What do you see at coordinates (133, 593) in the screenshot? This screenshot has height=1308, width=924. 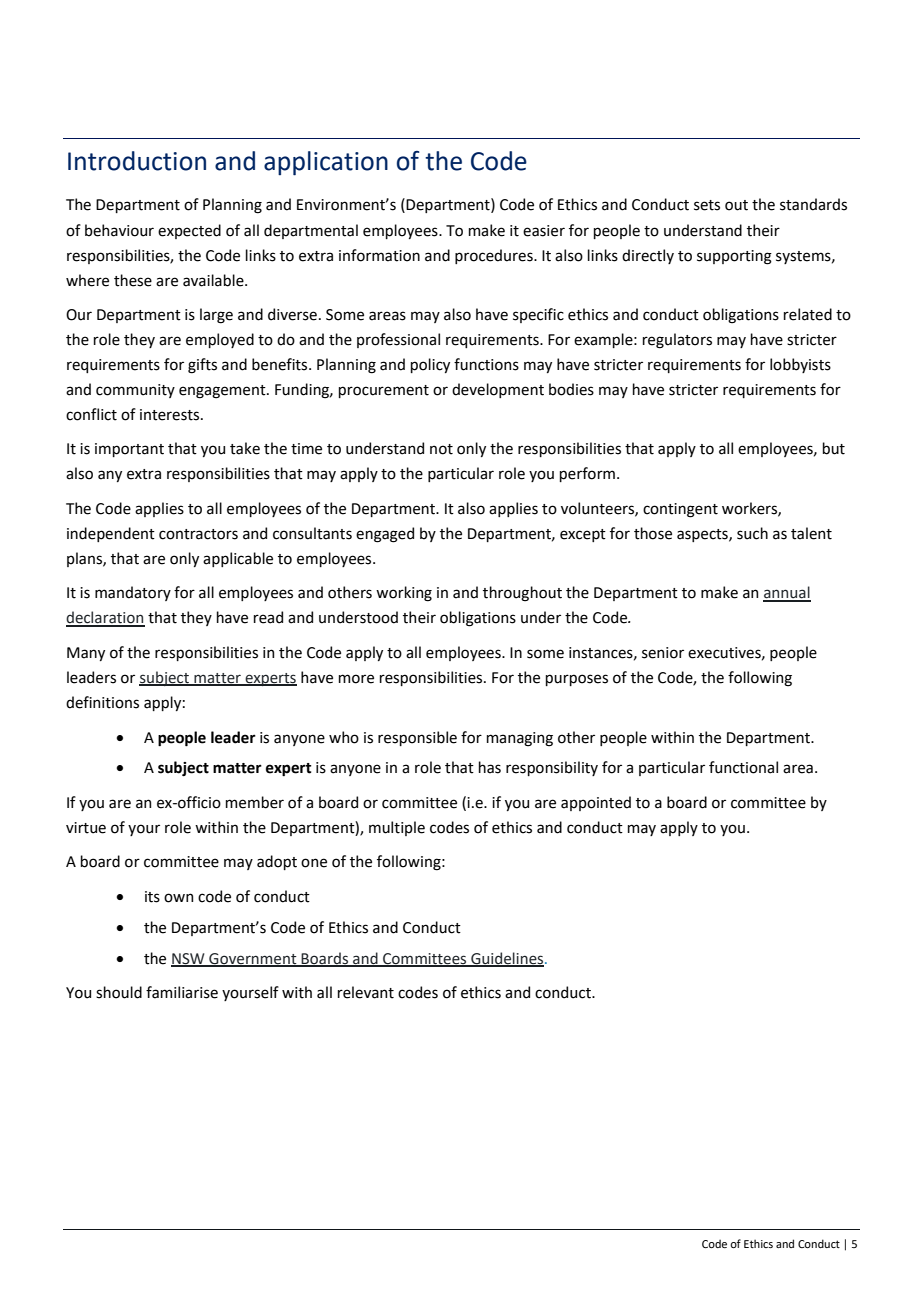 I see `mandatory` at bounding box center [133, 593].
